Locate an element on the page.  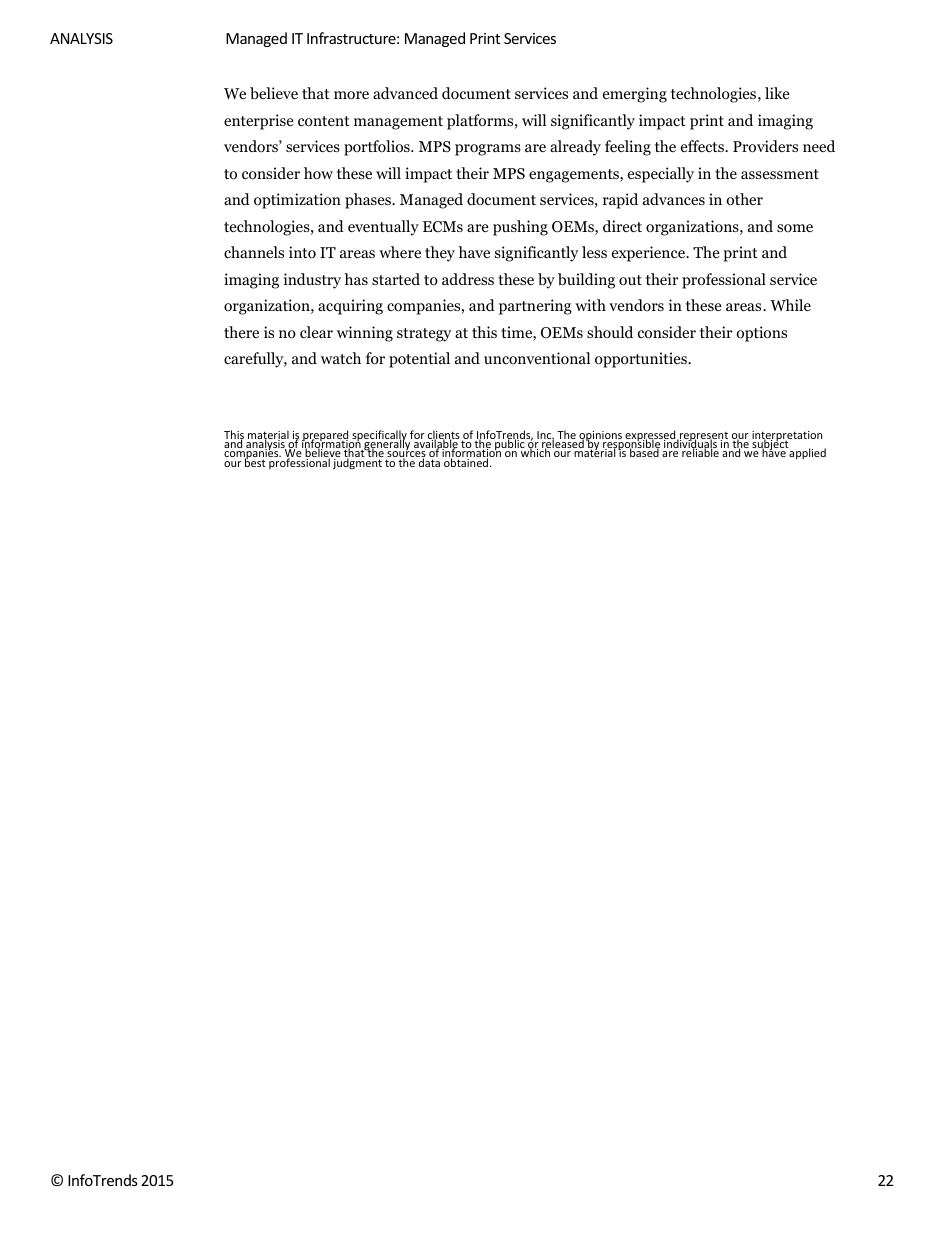
pushing is located at coordinates (520, 228).
